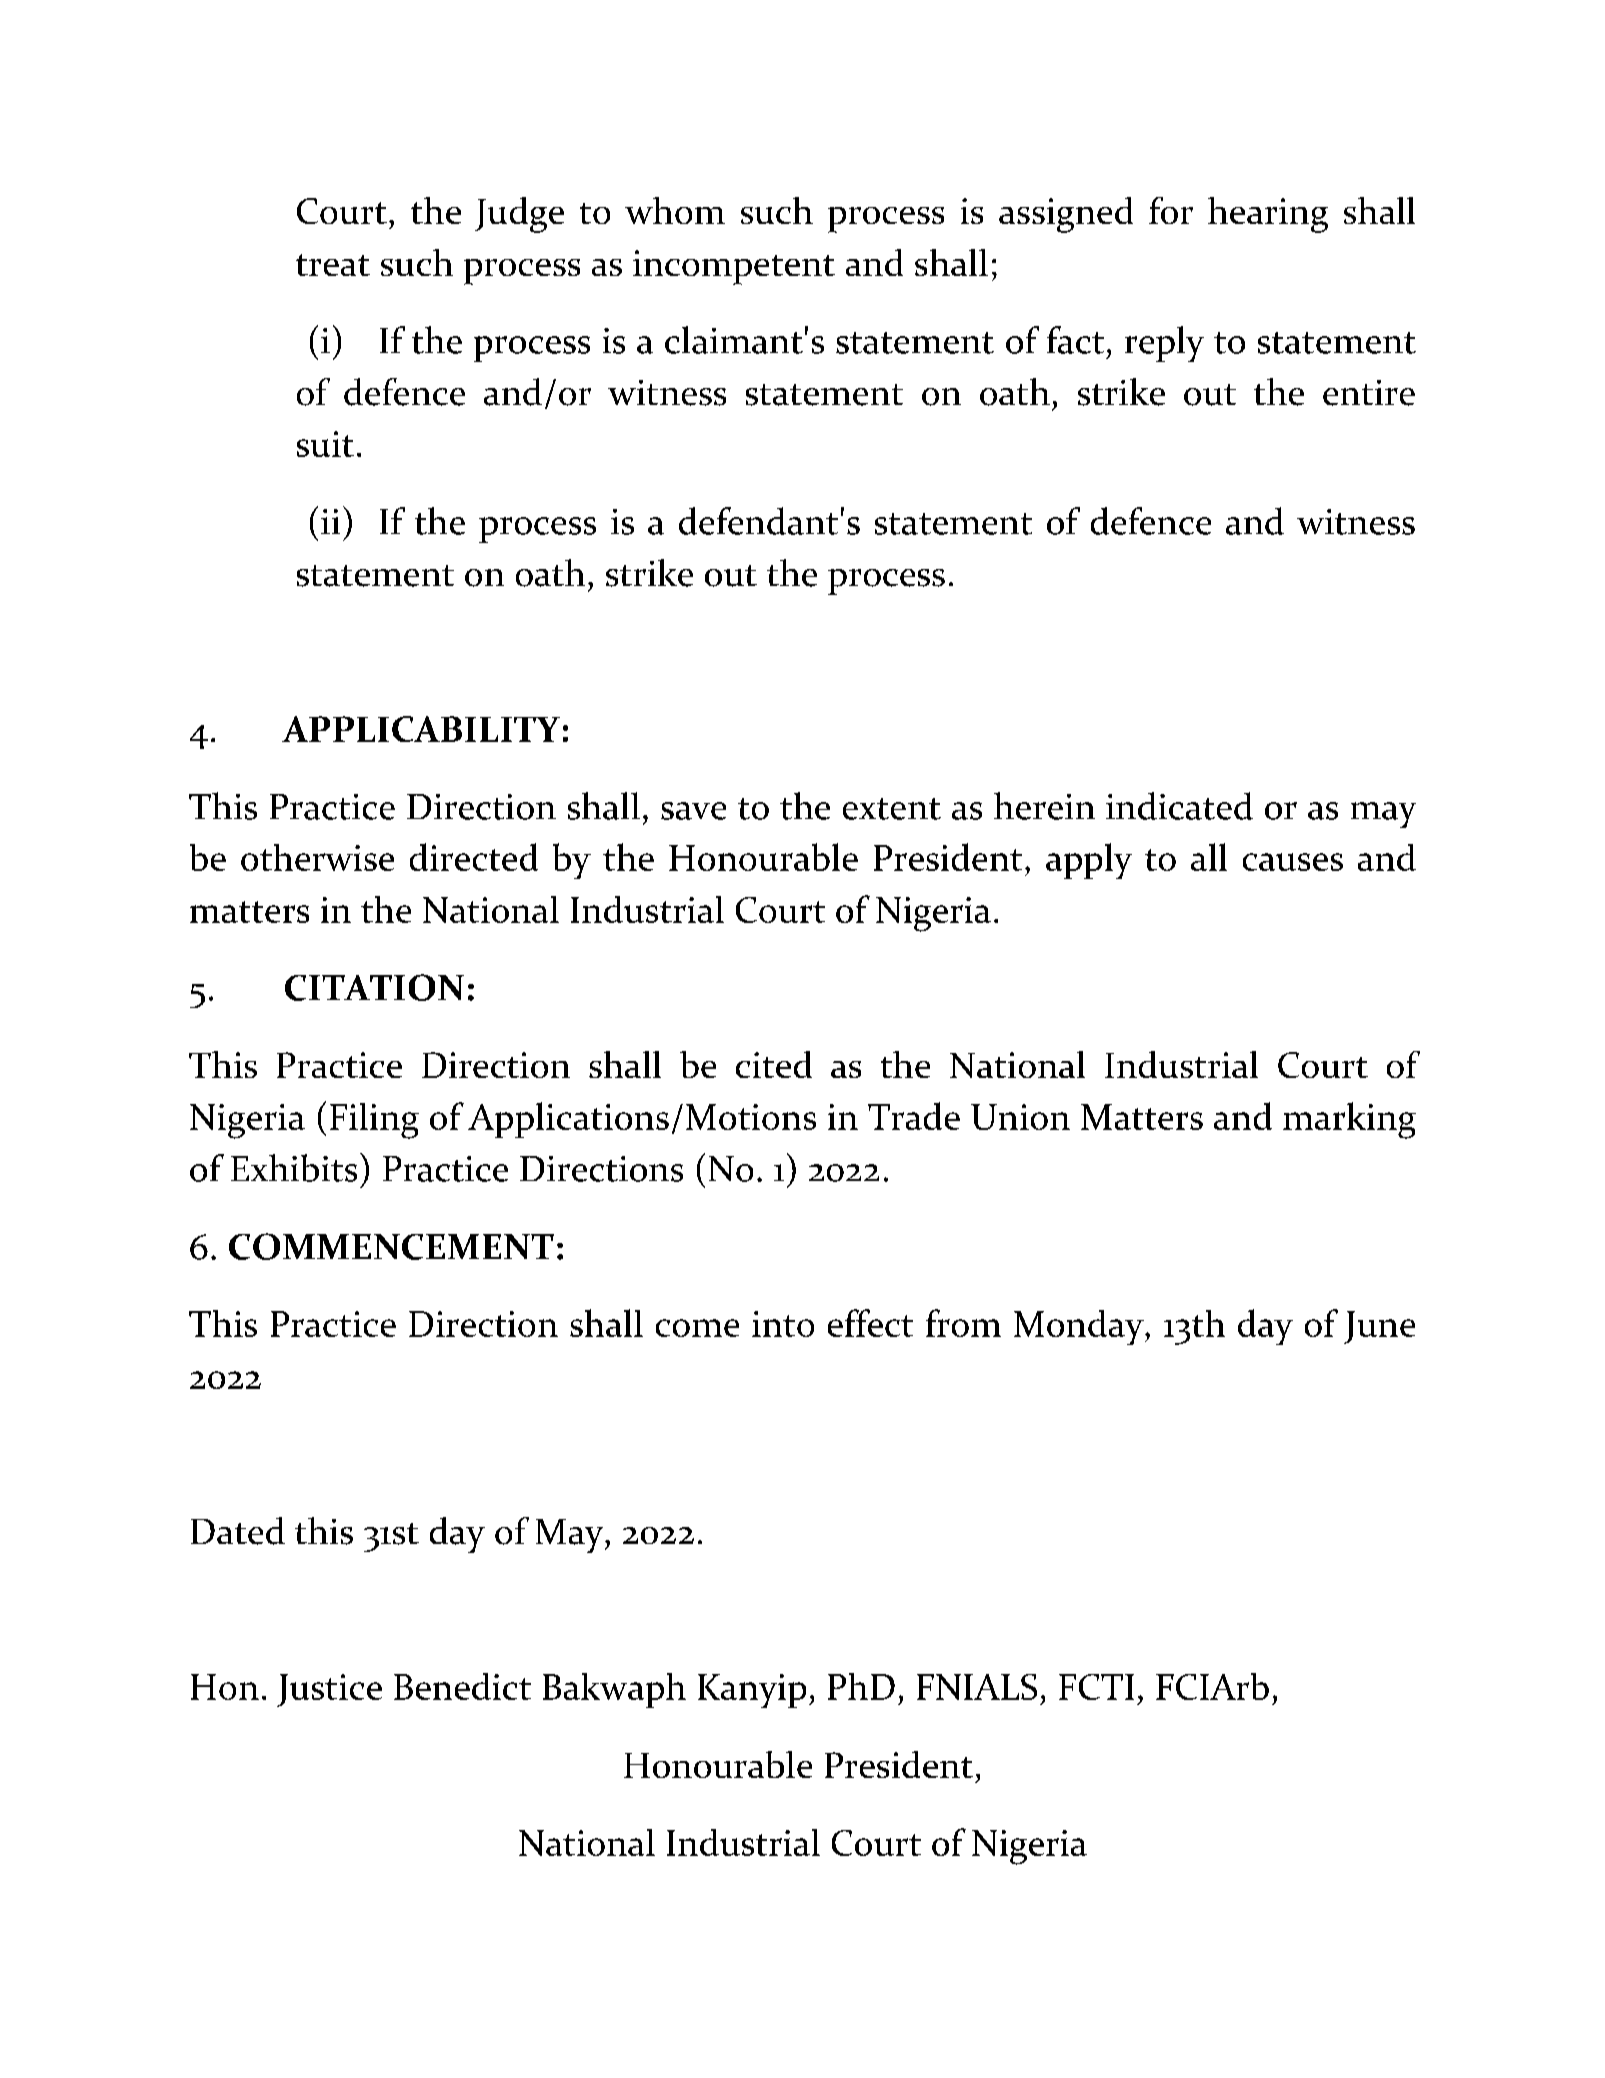 The width and height of the document is (1605, 2078). What do you see at coordinates (333, 265) in the document?
I see `treat` at bounding box center [333, 265].
